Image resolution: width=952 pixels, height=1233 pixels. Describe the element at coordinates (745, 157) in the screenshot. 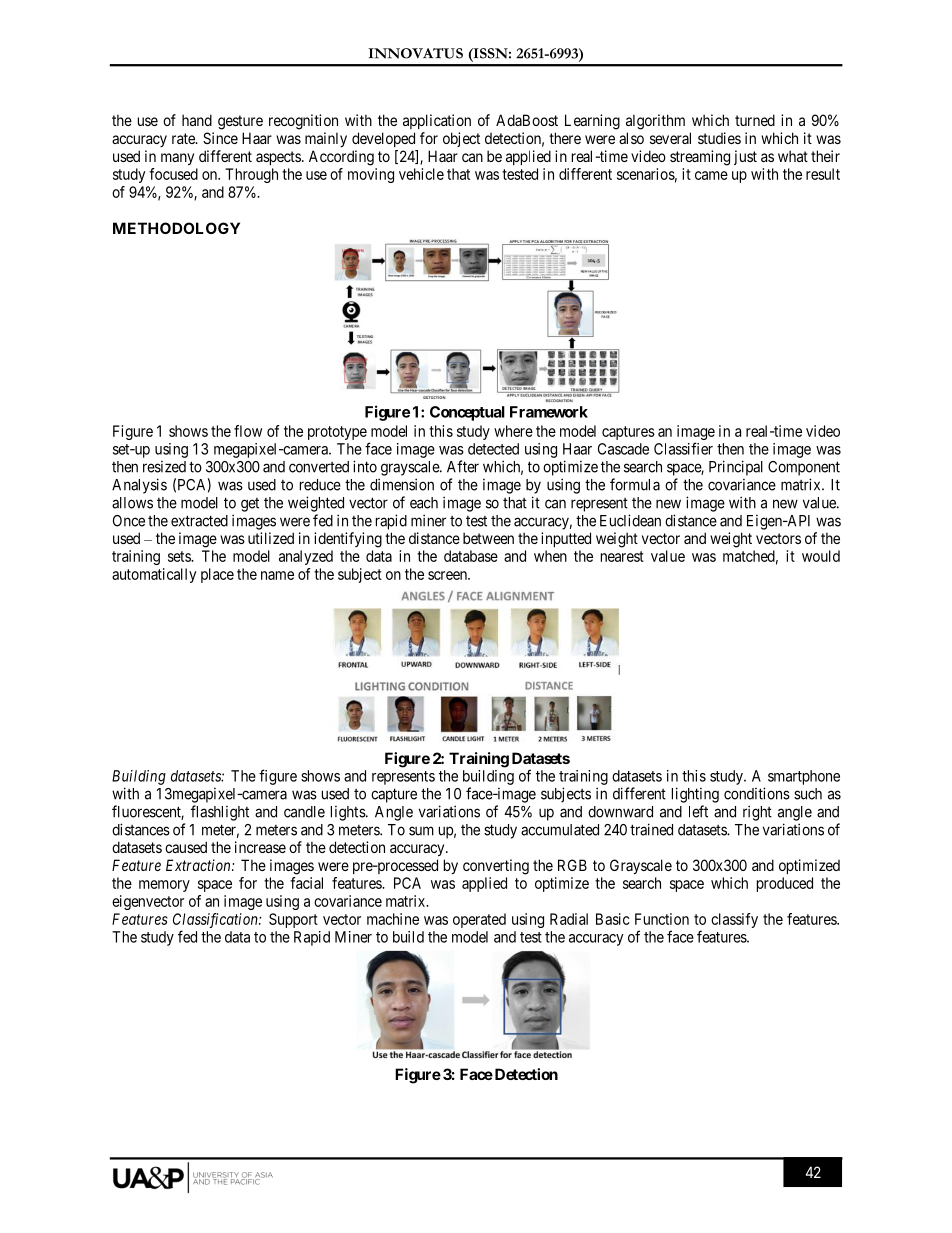

I see `just` at that location.
